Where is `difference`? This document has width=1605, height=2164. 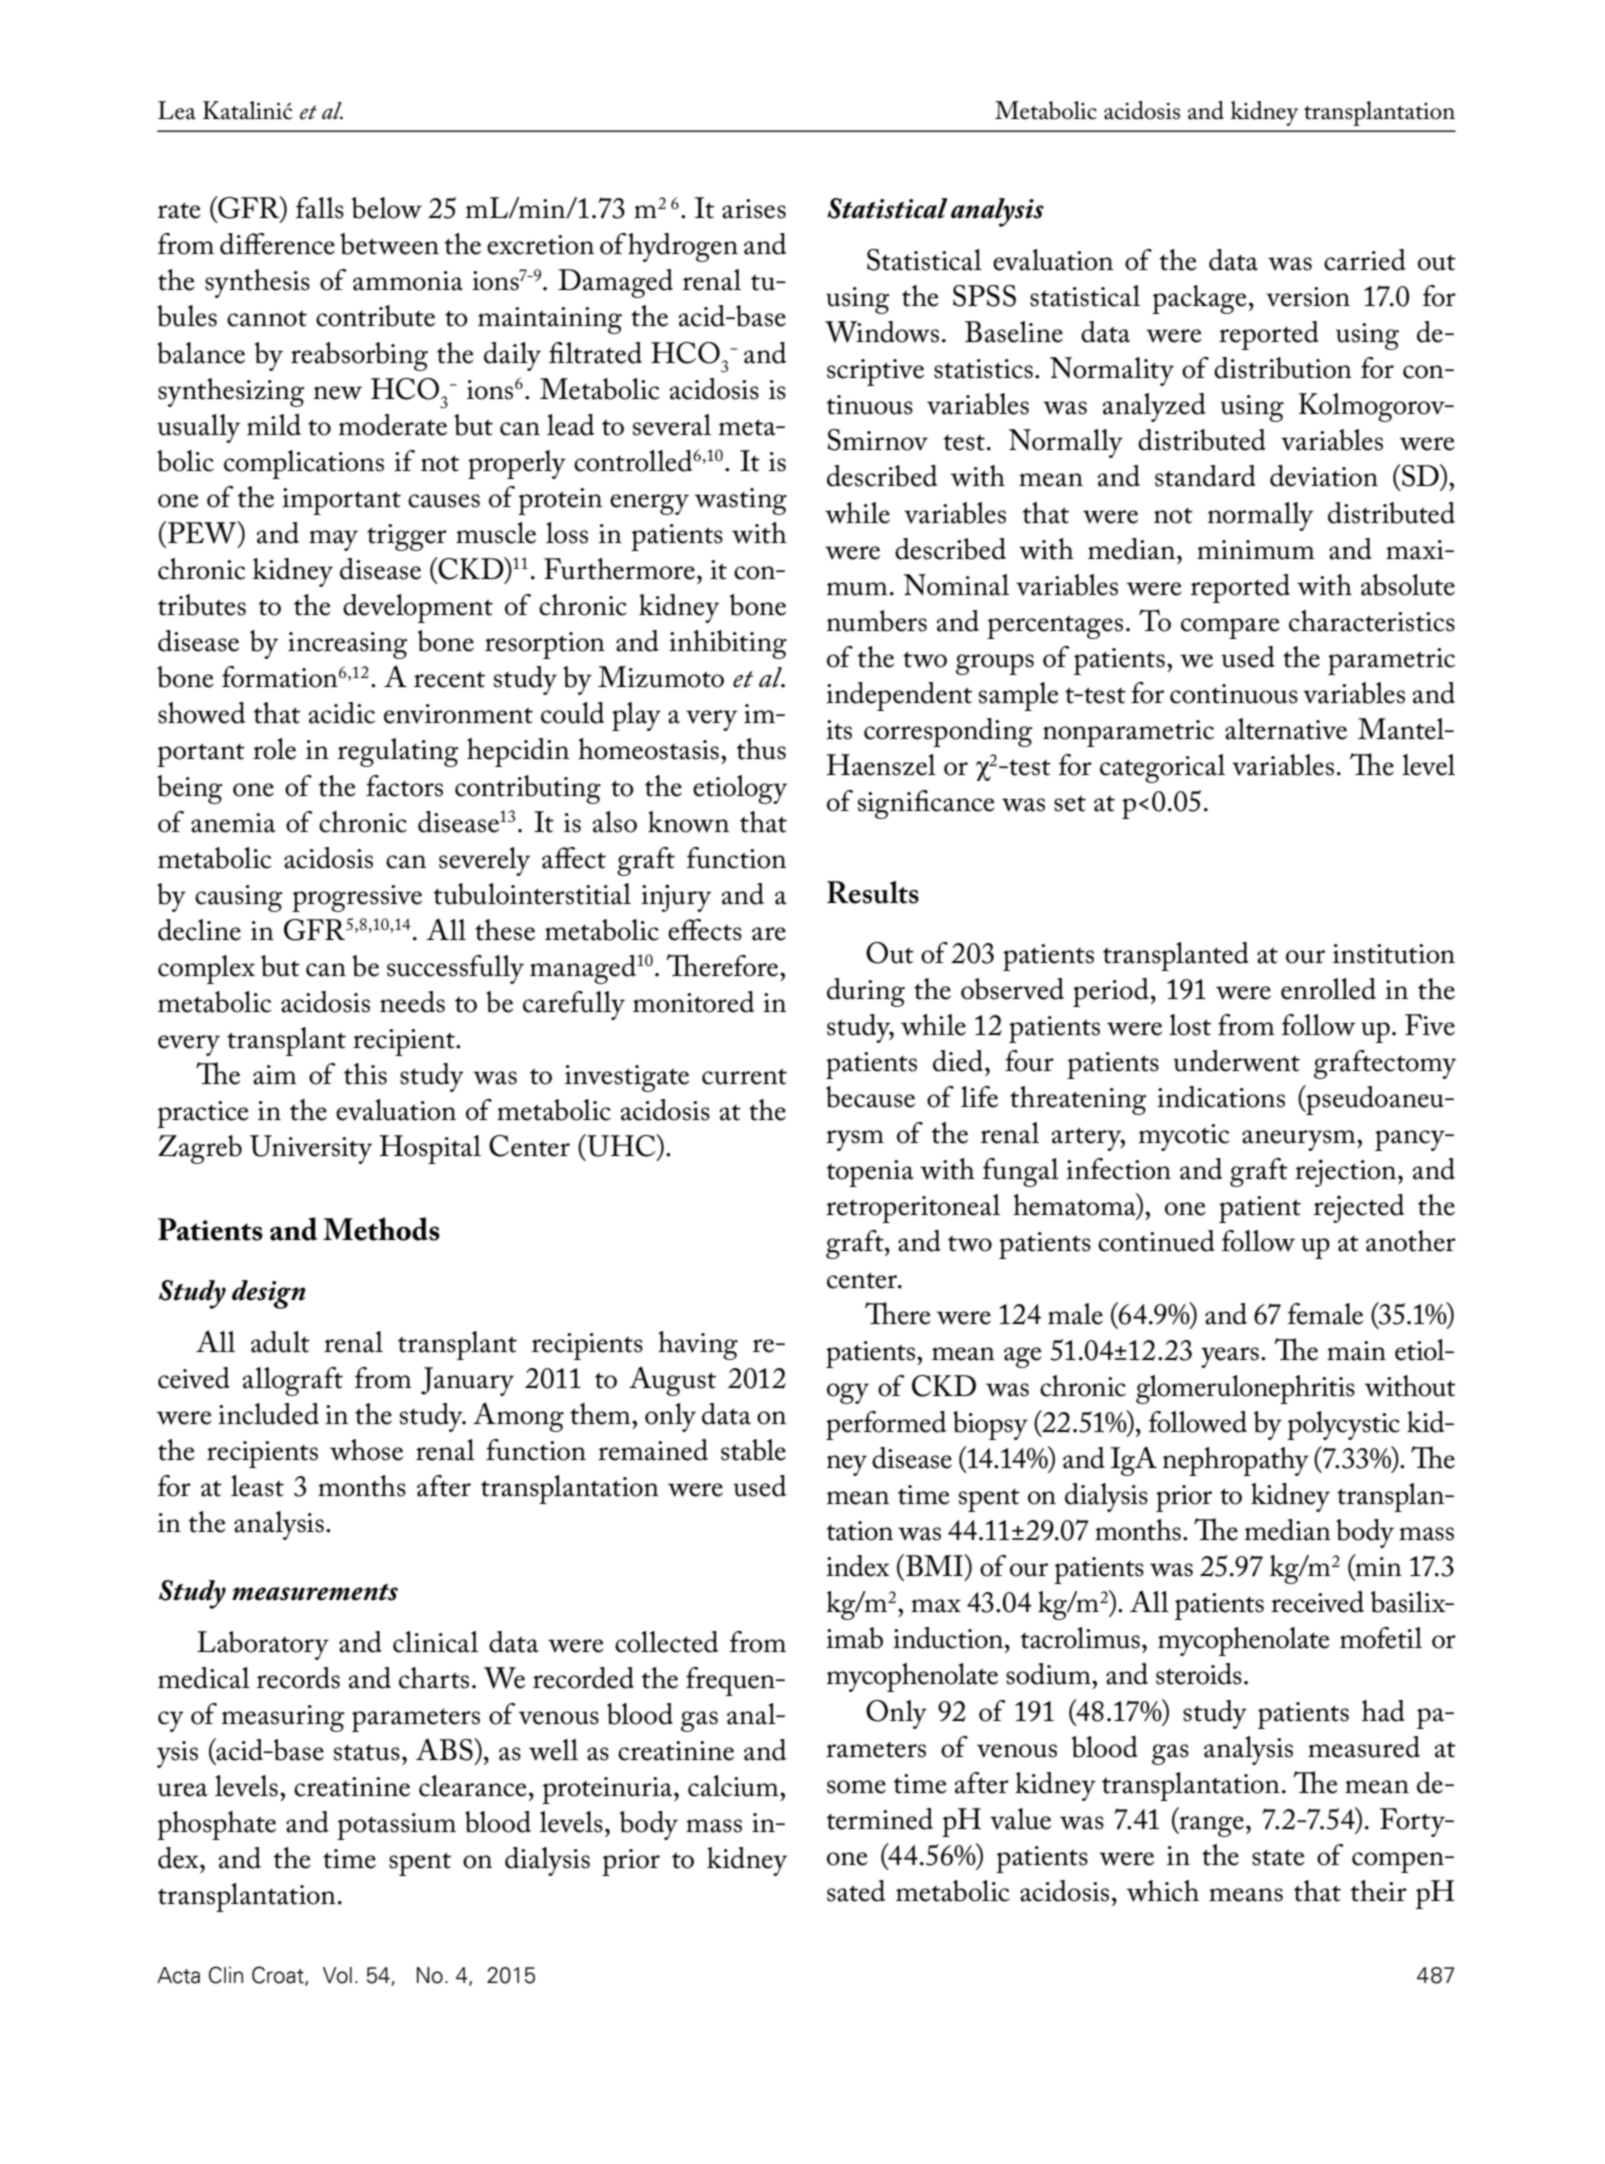 difference is located at coordinates (277, 244).
